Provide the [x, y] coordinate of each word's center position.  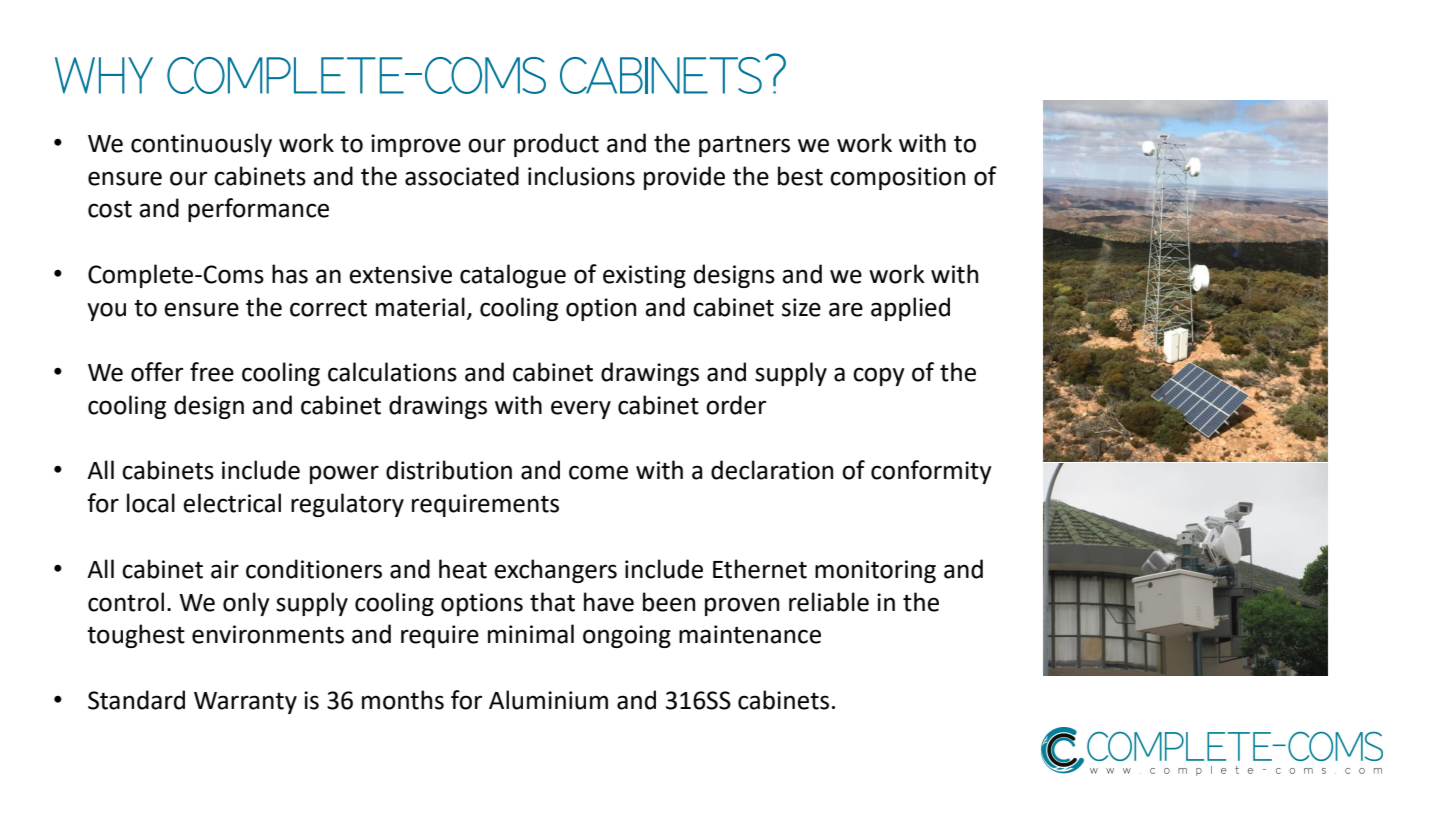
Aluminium [548, 700]
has [290, 274]
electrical [232, 503]
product [556, 145]
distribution [449, 470]
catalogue [513, 276]
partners [744, 146]
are [846, 309]
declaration [772, 470]
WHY [104, 75]
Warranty [245, 703]
